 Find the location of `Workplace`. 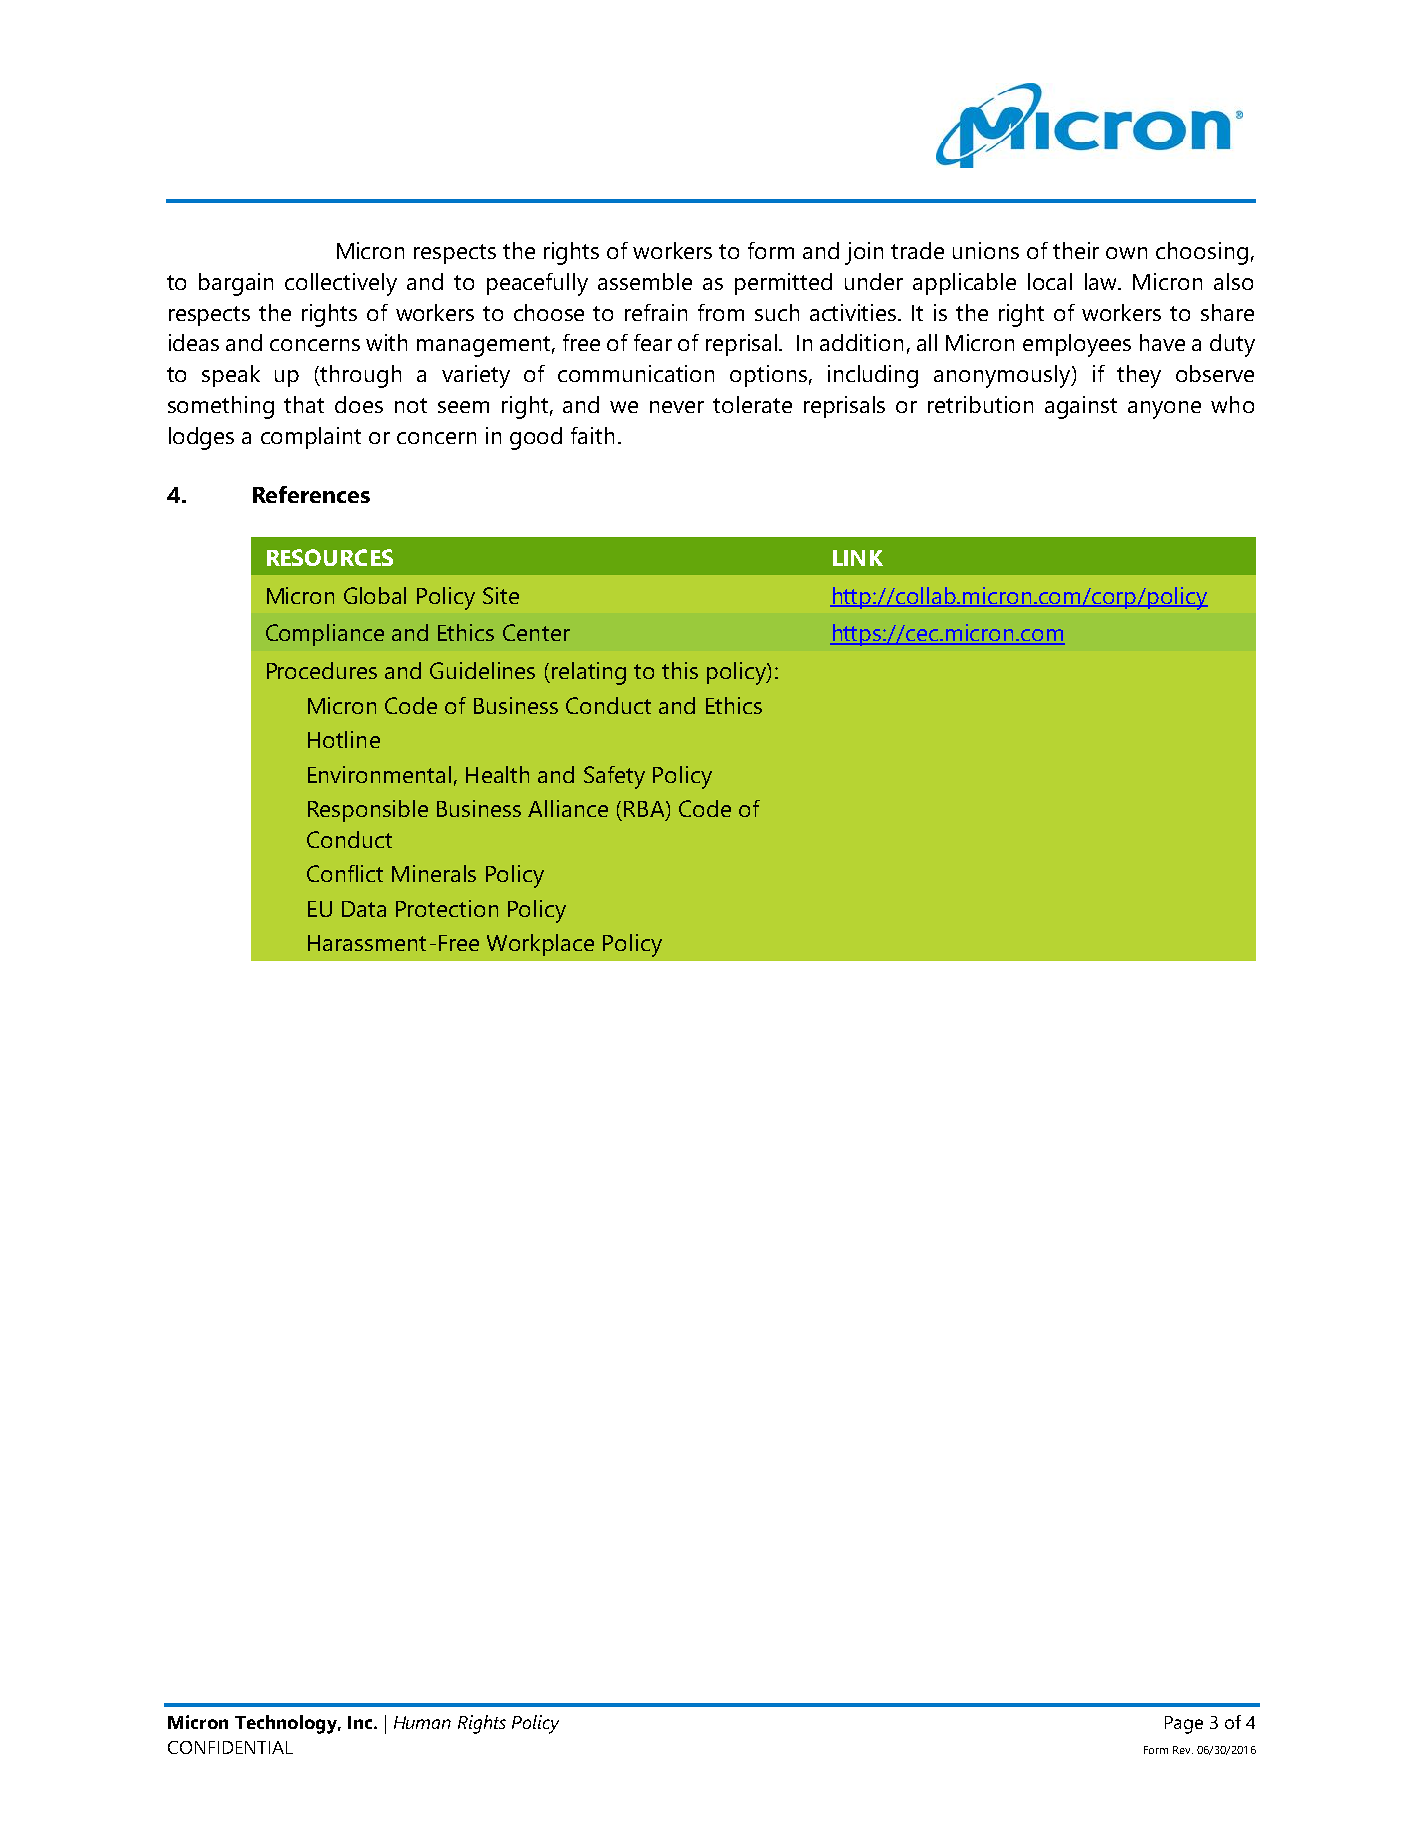

Workplace is located at coordinates (540, 945).
